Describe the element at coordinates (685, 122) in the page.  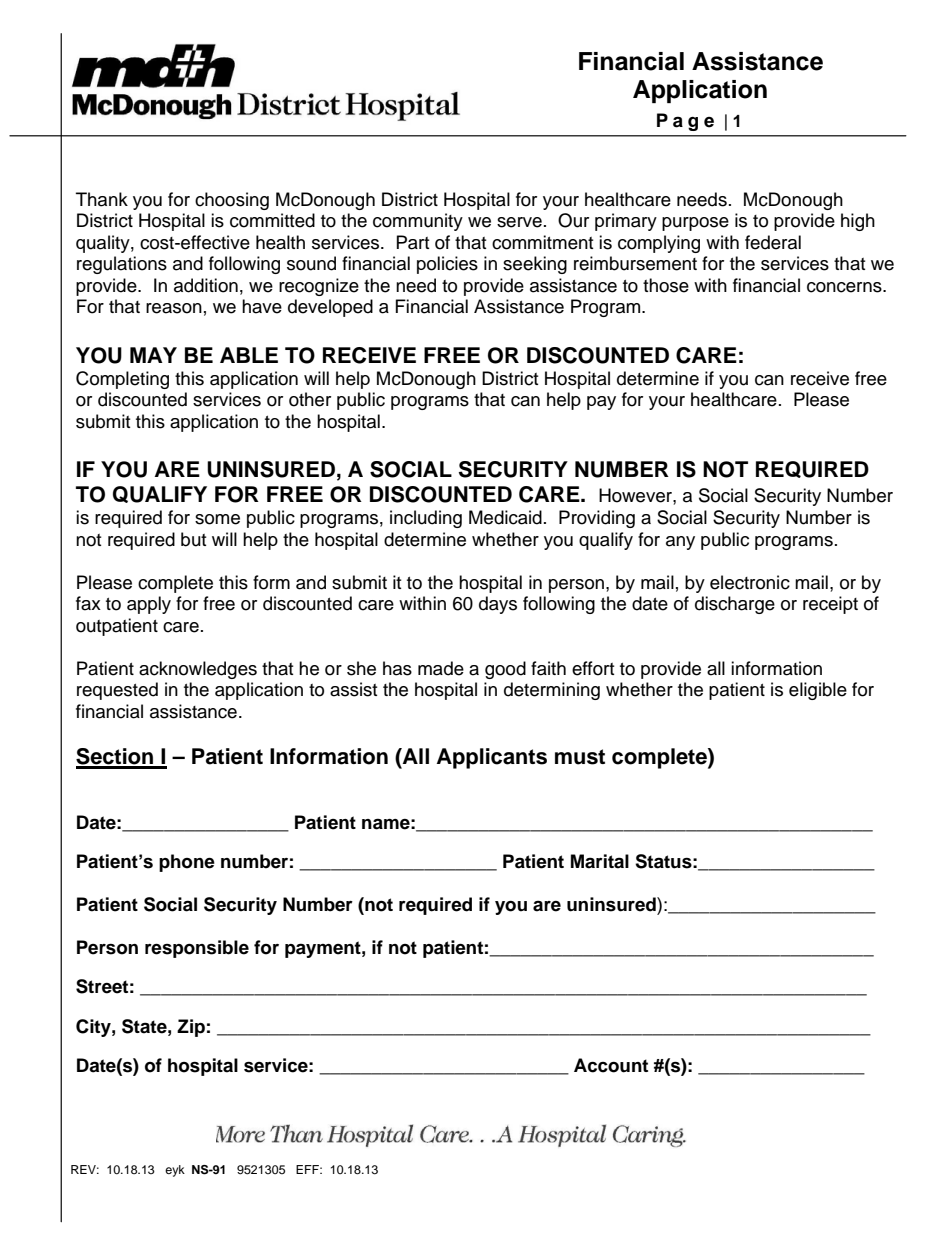
I see `Page` at that location.
